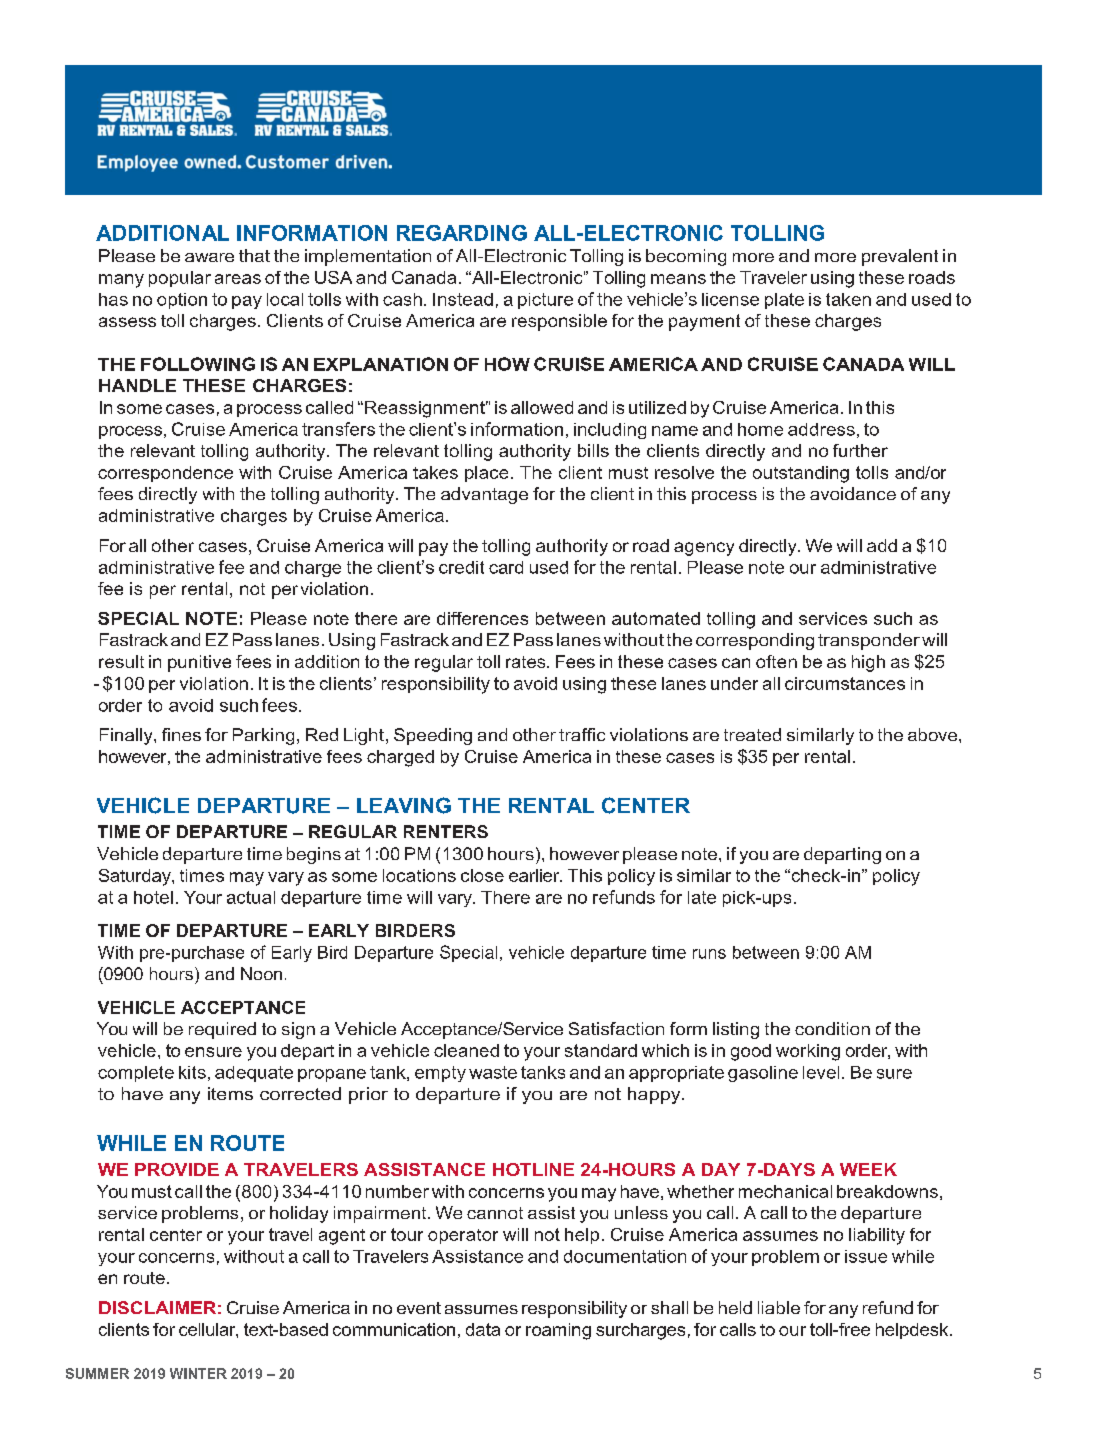 The width and height of the screenshot is (1107, 1432). I want to click on fines, so click(181, 734).
